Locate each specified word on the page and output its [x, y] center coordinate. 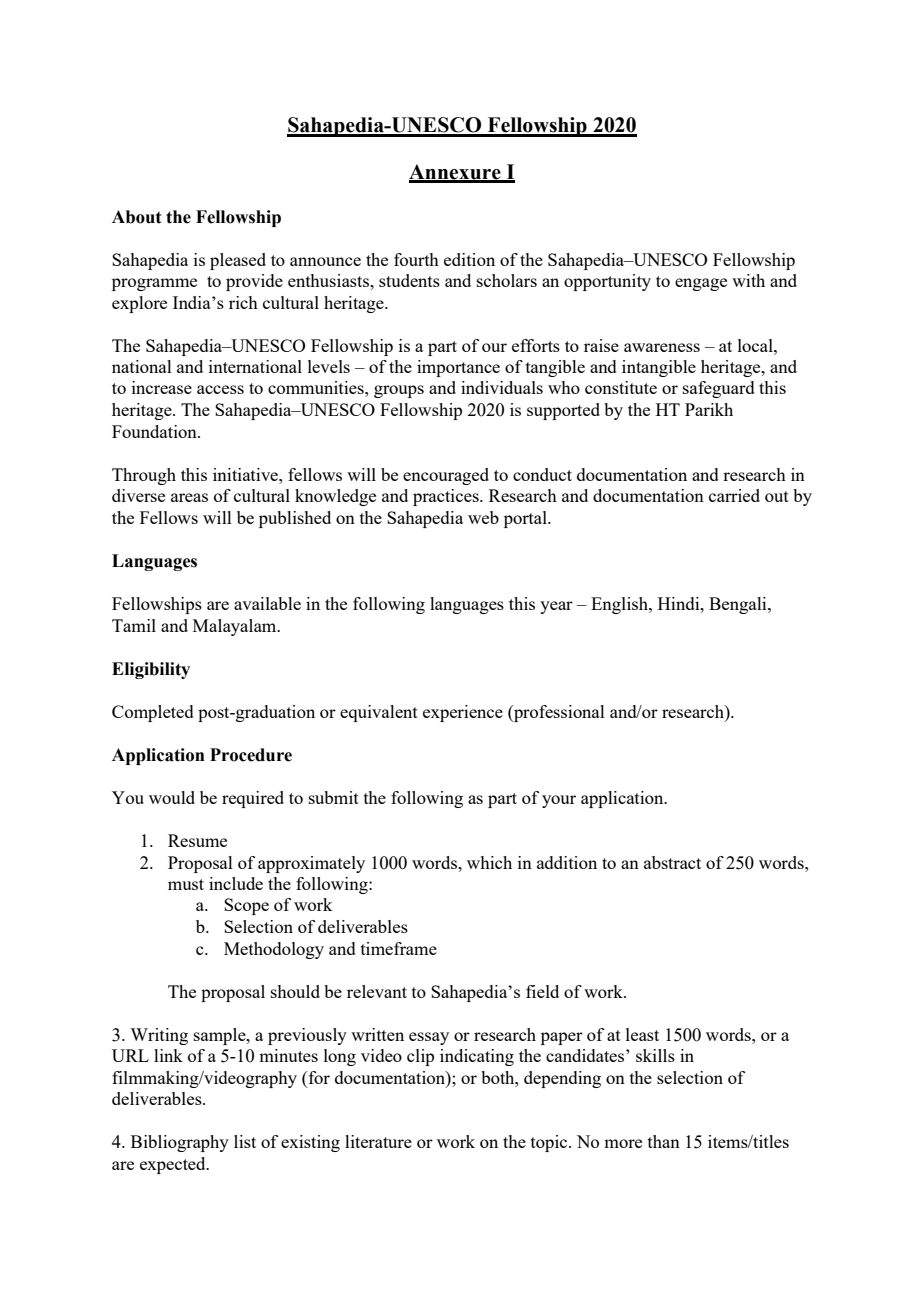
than [664, 1141]
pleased [238, 261]
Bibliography [180, 1143]
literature [378, 1141]
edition [469, 259]
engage [701, 284]
